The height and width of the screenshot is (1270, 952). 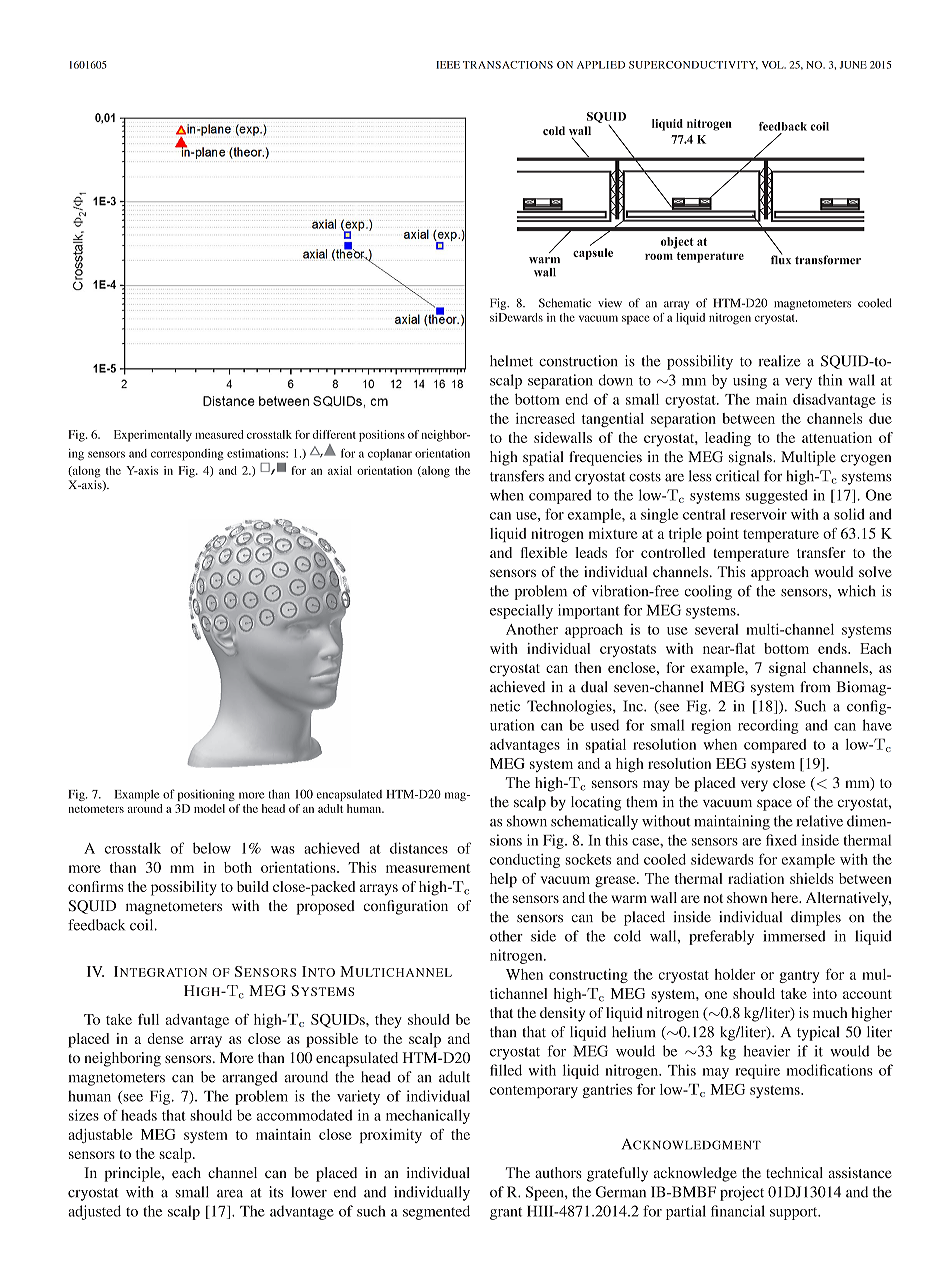 I want to click on grant, so click(x=506, y=1213).
